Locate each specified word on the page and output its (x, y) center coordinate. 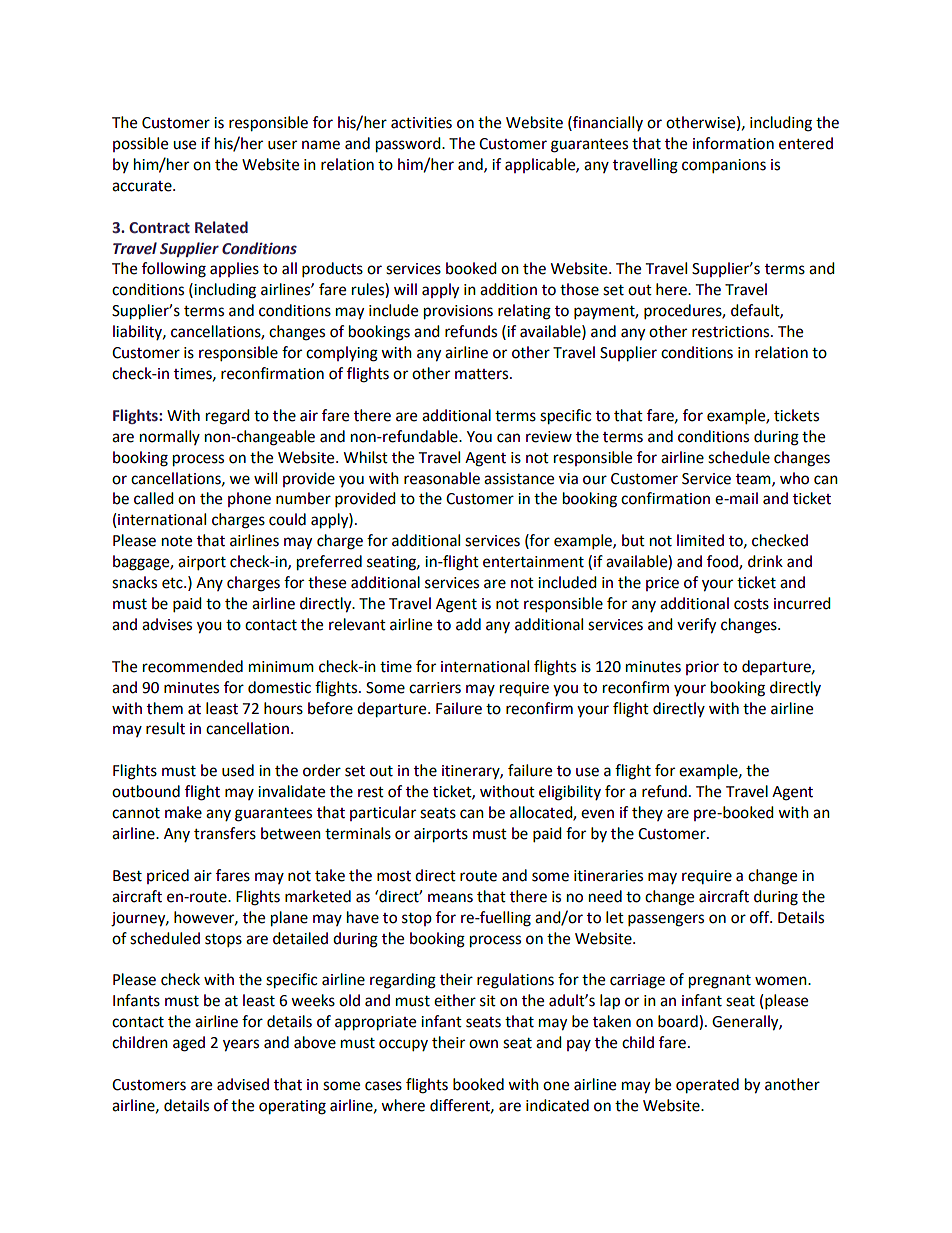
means (450, 898)
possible (140, 144)
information (733, 143)
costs (751, 604)
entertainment (533, 562)
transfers (225, 833)
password (409, 145)
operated (707, 1086)
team (754, 480)
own (483, 1044)
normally (170, 437)
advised (243, 1084)
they (647, 813)
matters (483, 374)
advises (167, 624)
